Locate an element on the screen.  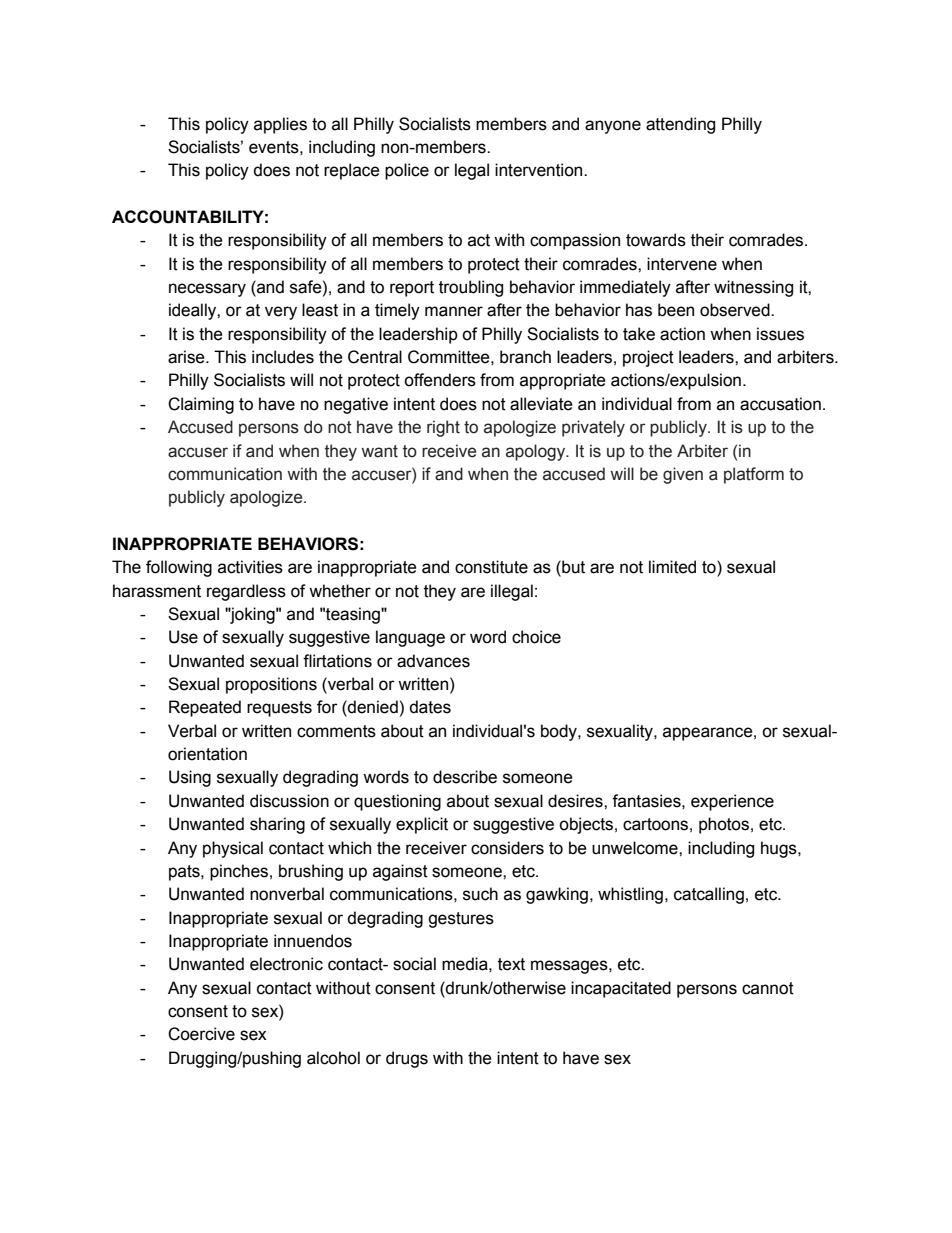
offenders is located at coordinates (440, 380).
